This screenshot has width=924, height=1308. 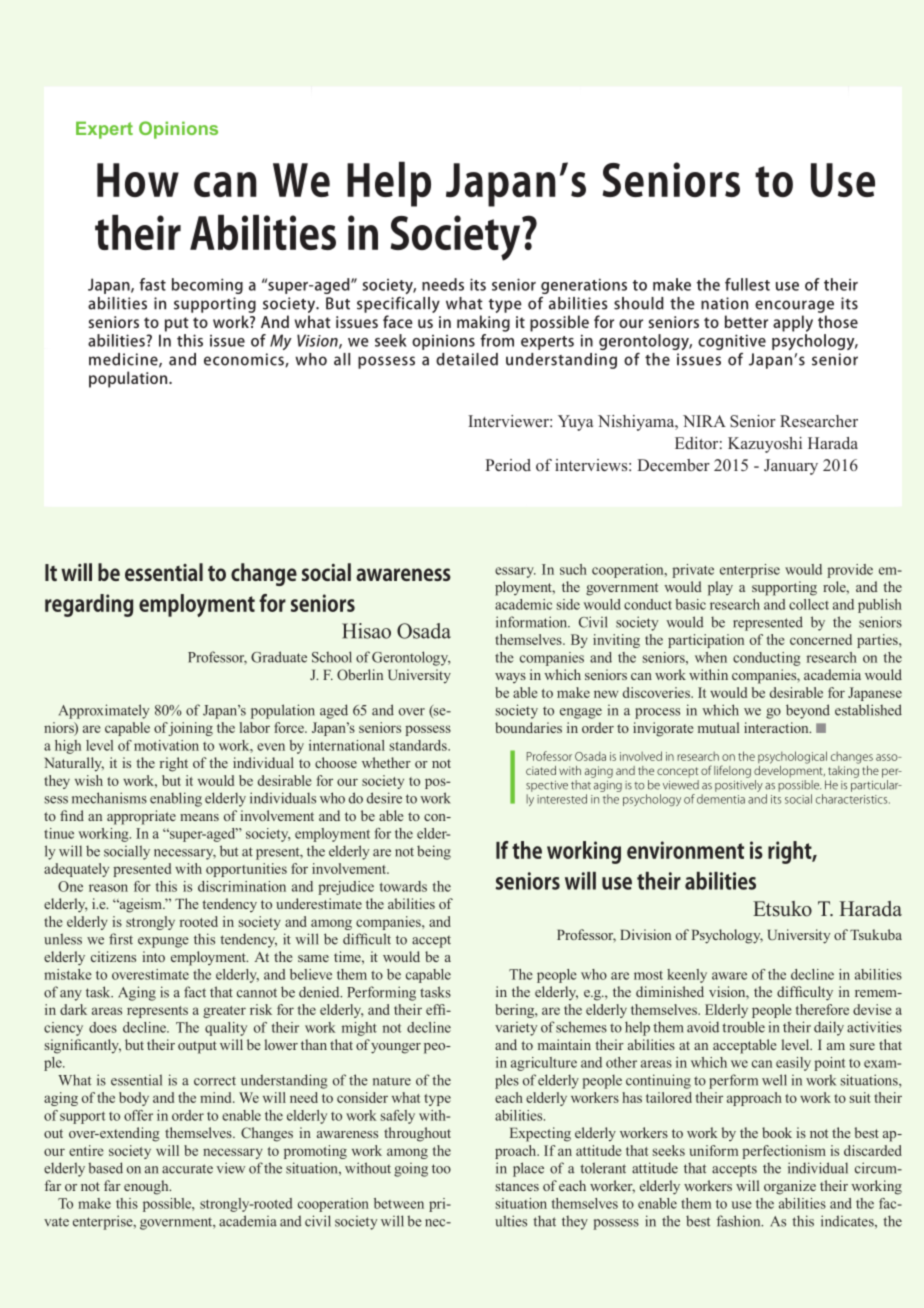 I want to click on expunge, so click(x=163, y=942).
